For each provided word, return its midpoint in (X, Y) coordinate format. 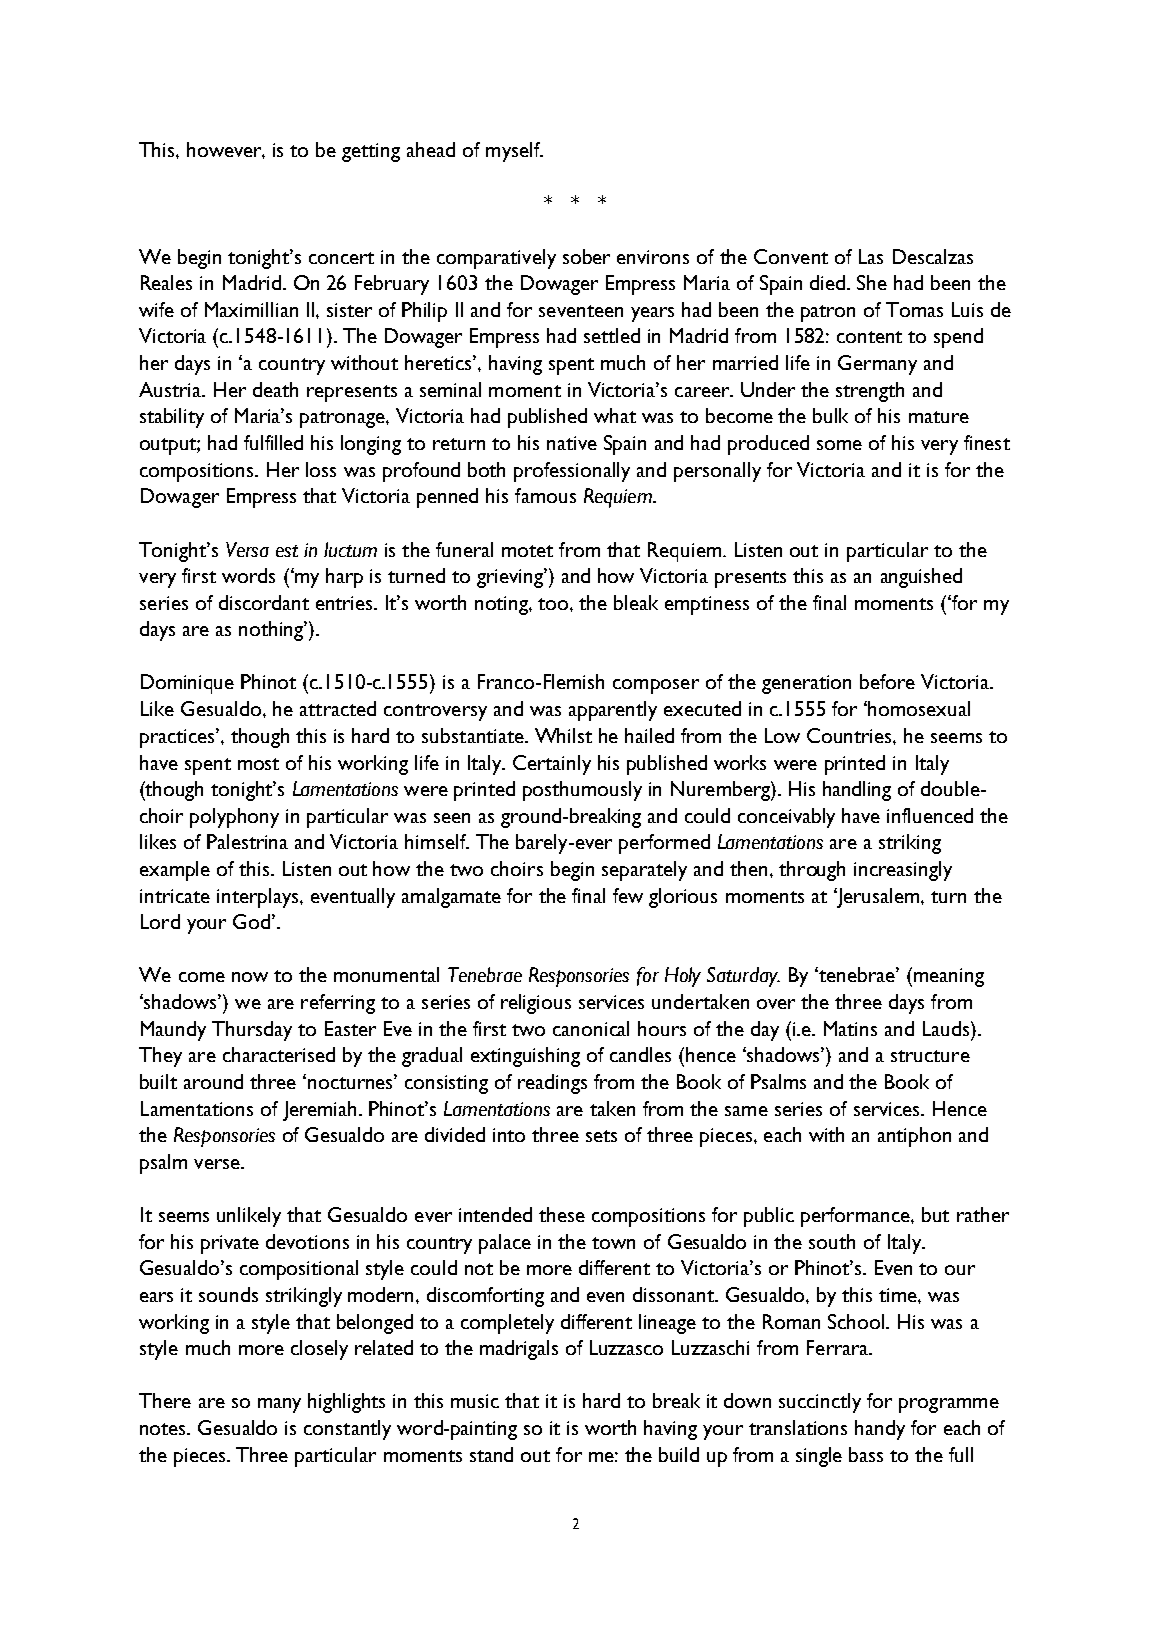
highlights (346, 1403)
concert (341, 258)
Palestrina (247, 841)
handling (857, 791)
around (213, 1081)
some (839, 445)
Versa (247, 549)
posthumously (582, 791)
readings (552, 1084)
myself (514, 152)
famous (545, 495)
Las (871, 256)
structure (930, 1056)
